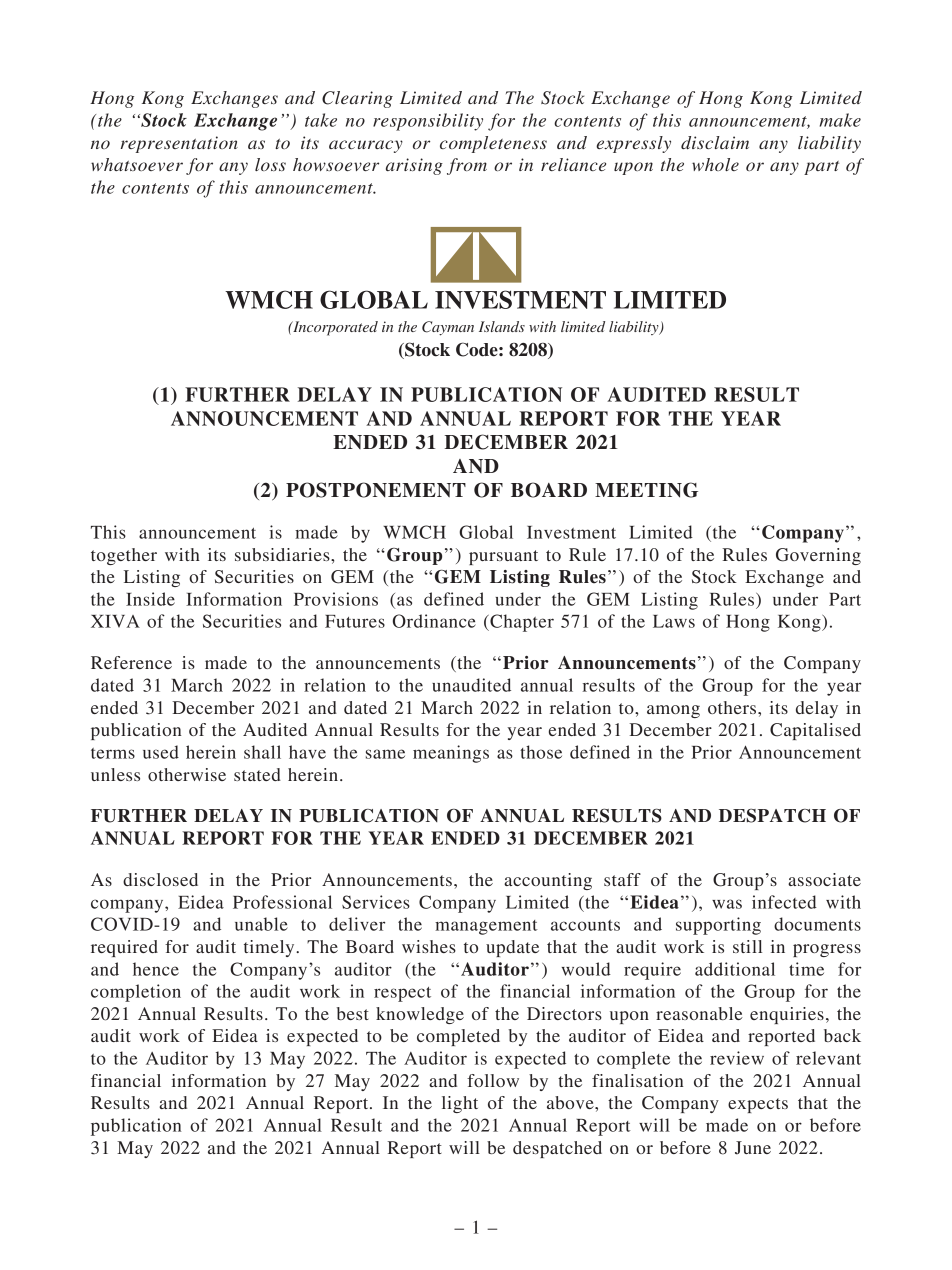 The image size is (952, 1270). I want to click on light, so click(460, 1104).
